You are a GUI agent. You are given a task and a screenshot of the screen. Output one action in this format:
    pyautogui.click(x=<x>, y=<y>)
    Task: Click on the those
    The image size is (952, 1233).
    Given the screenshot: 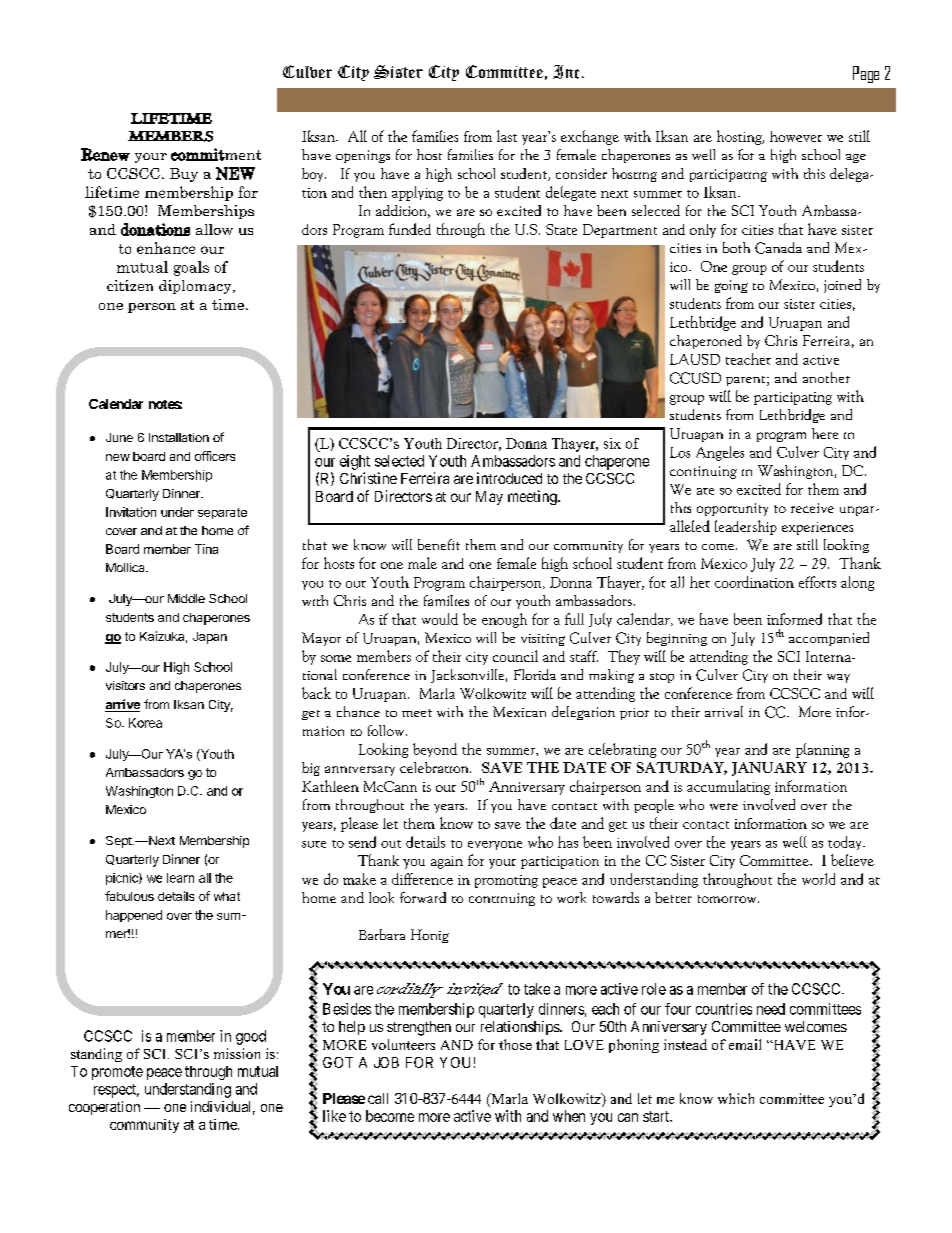 What is the action you would take?
    pyautogui.click(x=515, y=1044)
